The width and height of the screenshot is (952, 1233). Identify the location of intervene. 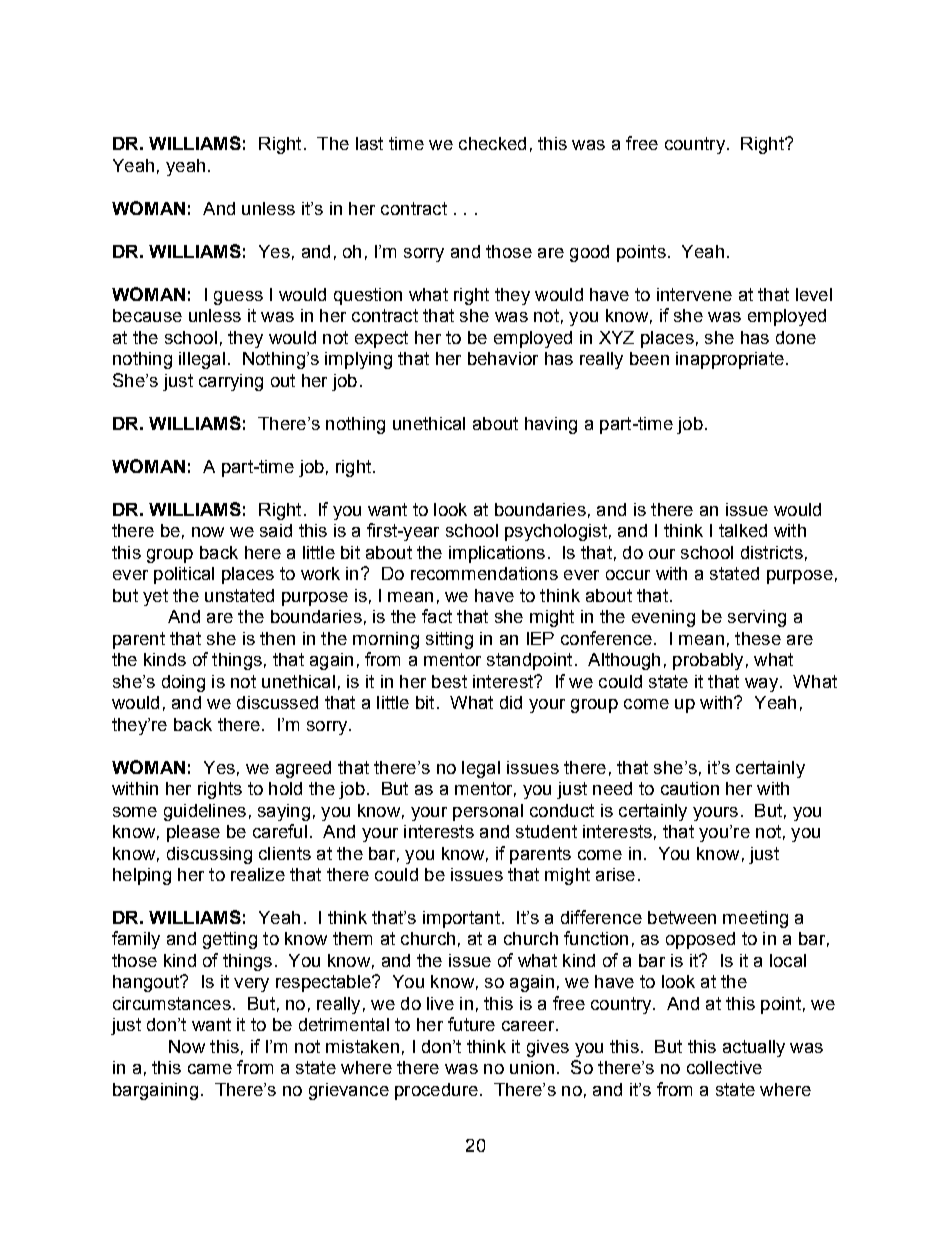
(694, 294).
